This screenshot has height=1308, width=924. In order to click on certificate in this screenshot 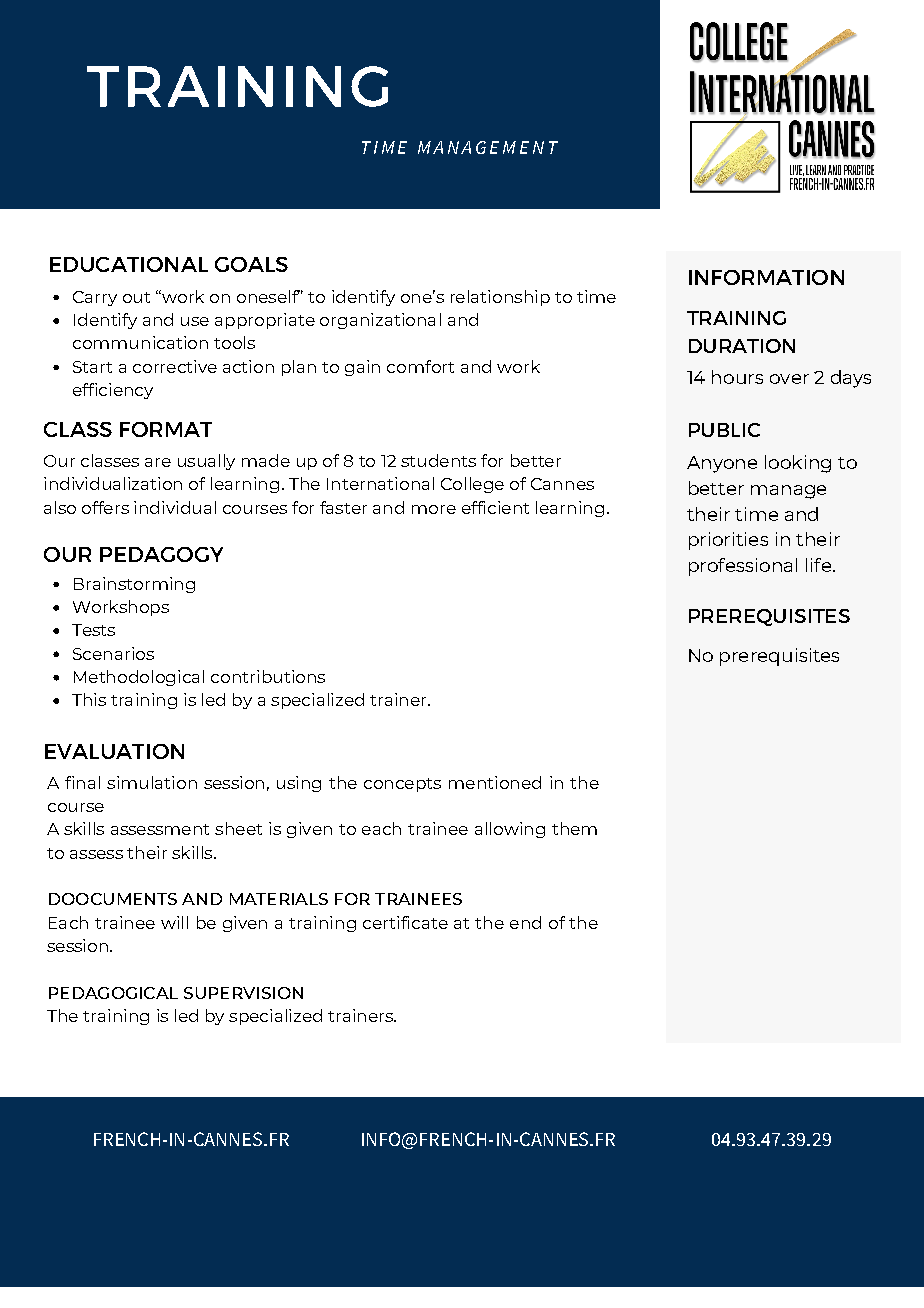, I will do `click(405, 922)`.
